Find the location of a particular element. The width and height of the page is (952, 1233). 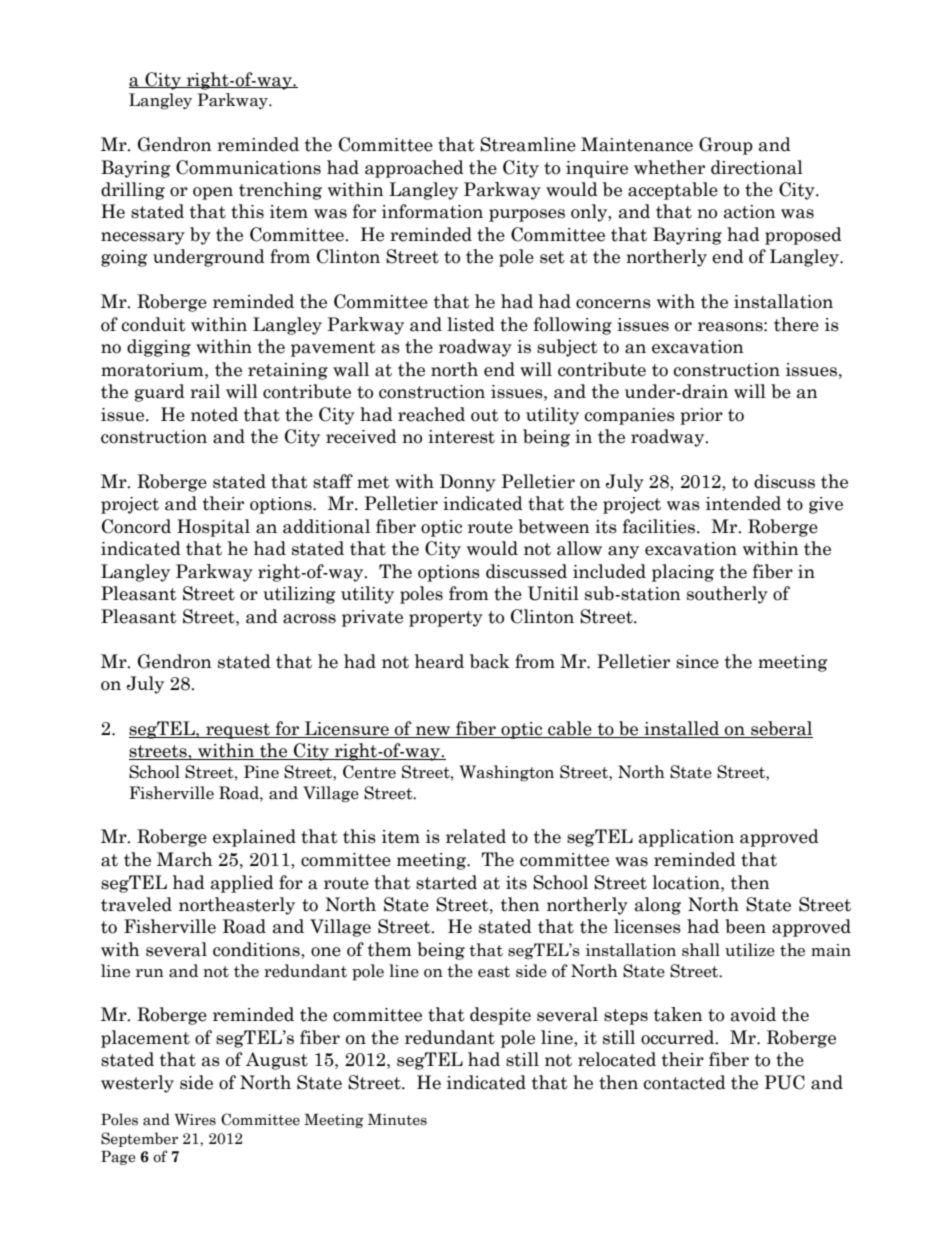

listed is located at coordinates (471, 324).
